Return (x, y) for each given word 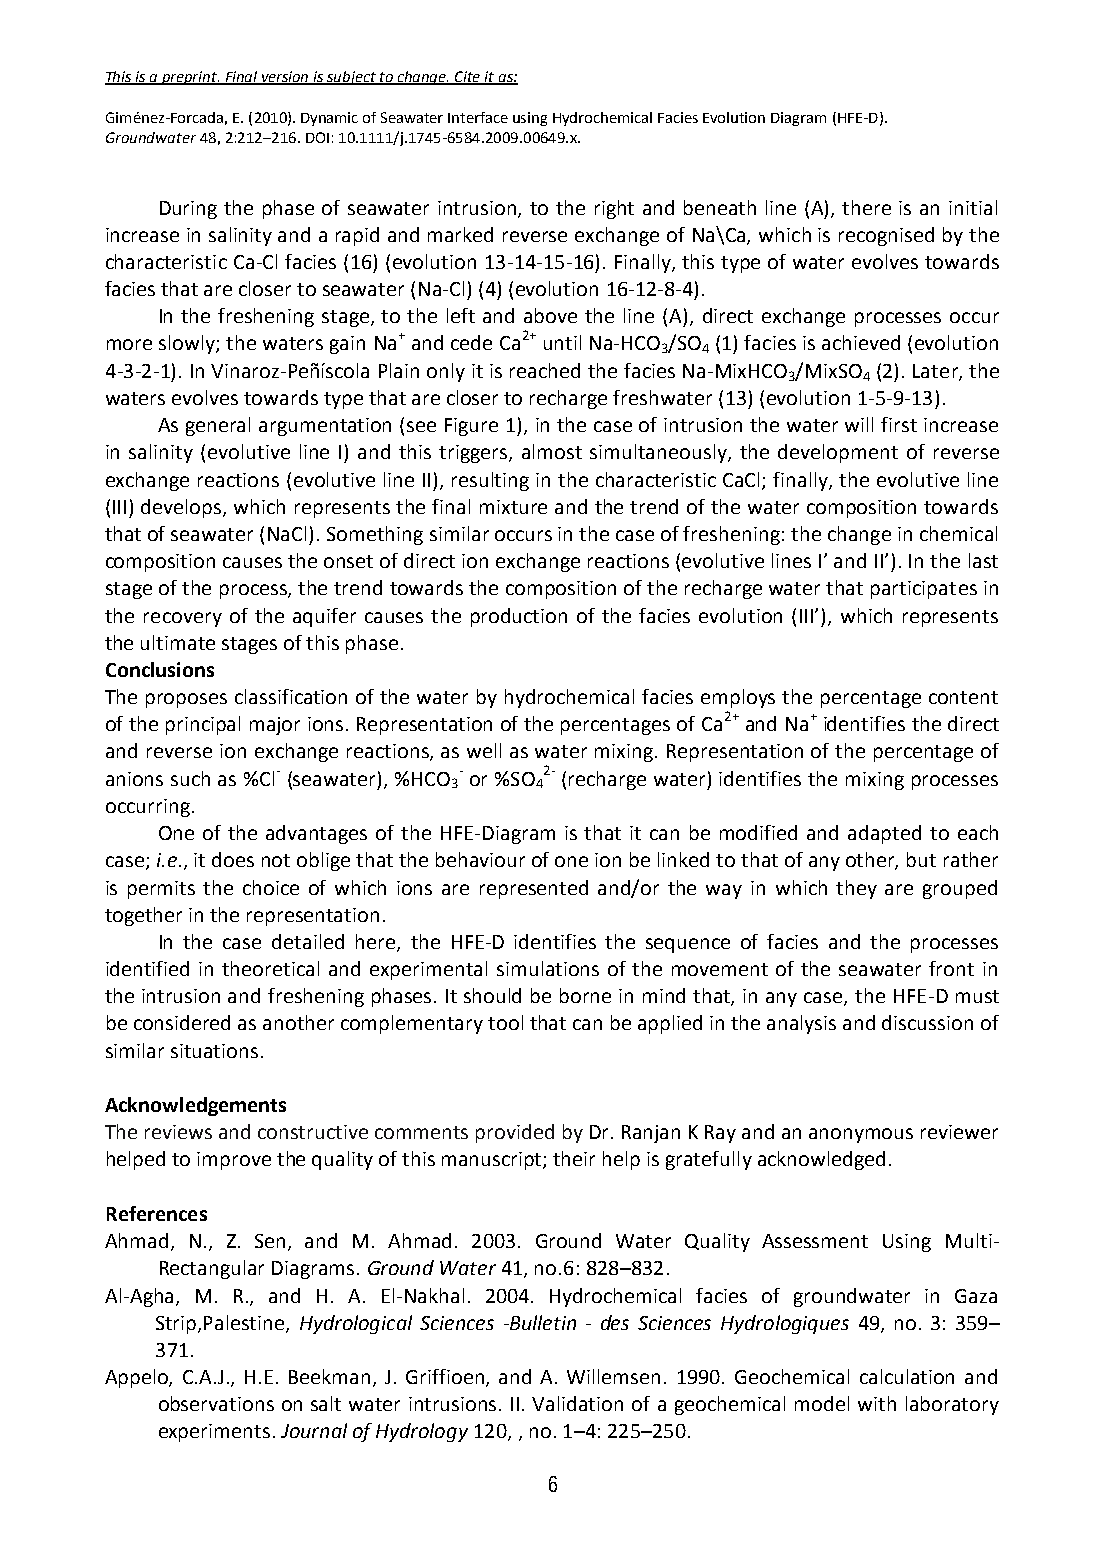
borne (585, 995)
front (951, 968)
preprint (190, 78)
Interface (478, 117)
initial (973, 207)
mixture (513, 507)
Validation (577, 1403)
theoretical (270, 968)
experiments (214, 1433)
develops (182, 508)
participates (924, 590)
